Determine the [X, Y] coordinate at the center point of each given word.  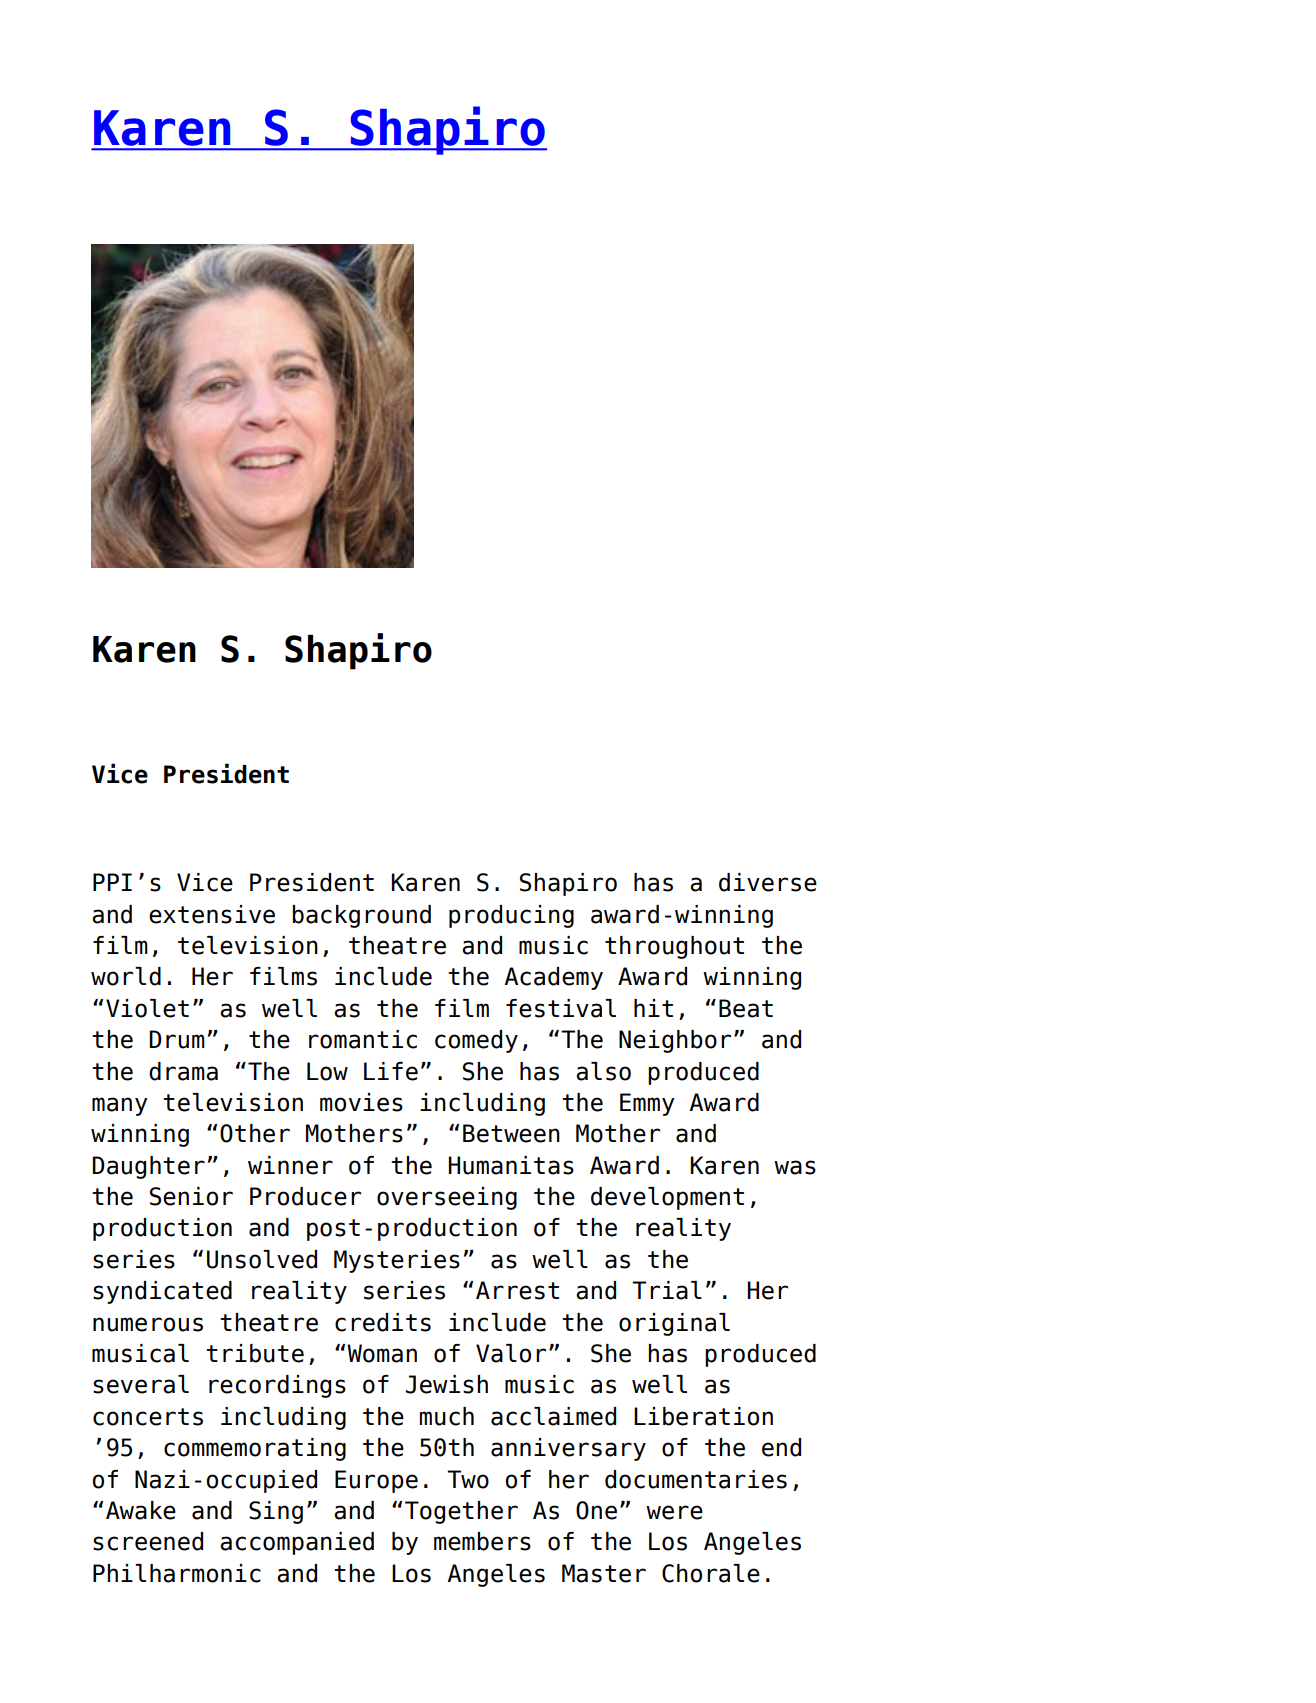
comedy [476, 1041]
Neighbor [675, 1041]
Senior [191, 1196]
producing [511, 916]
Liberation [703, 1416]
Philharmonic [177, 1573]
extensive [212, 914]
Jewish [447, 1384]
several [141, 1384]
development [667, 1198]
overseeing [447, 1198]
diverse [768, 882]
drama [183, 1071]
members [482, 1541]
